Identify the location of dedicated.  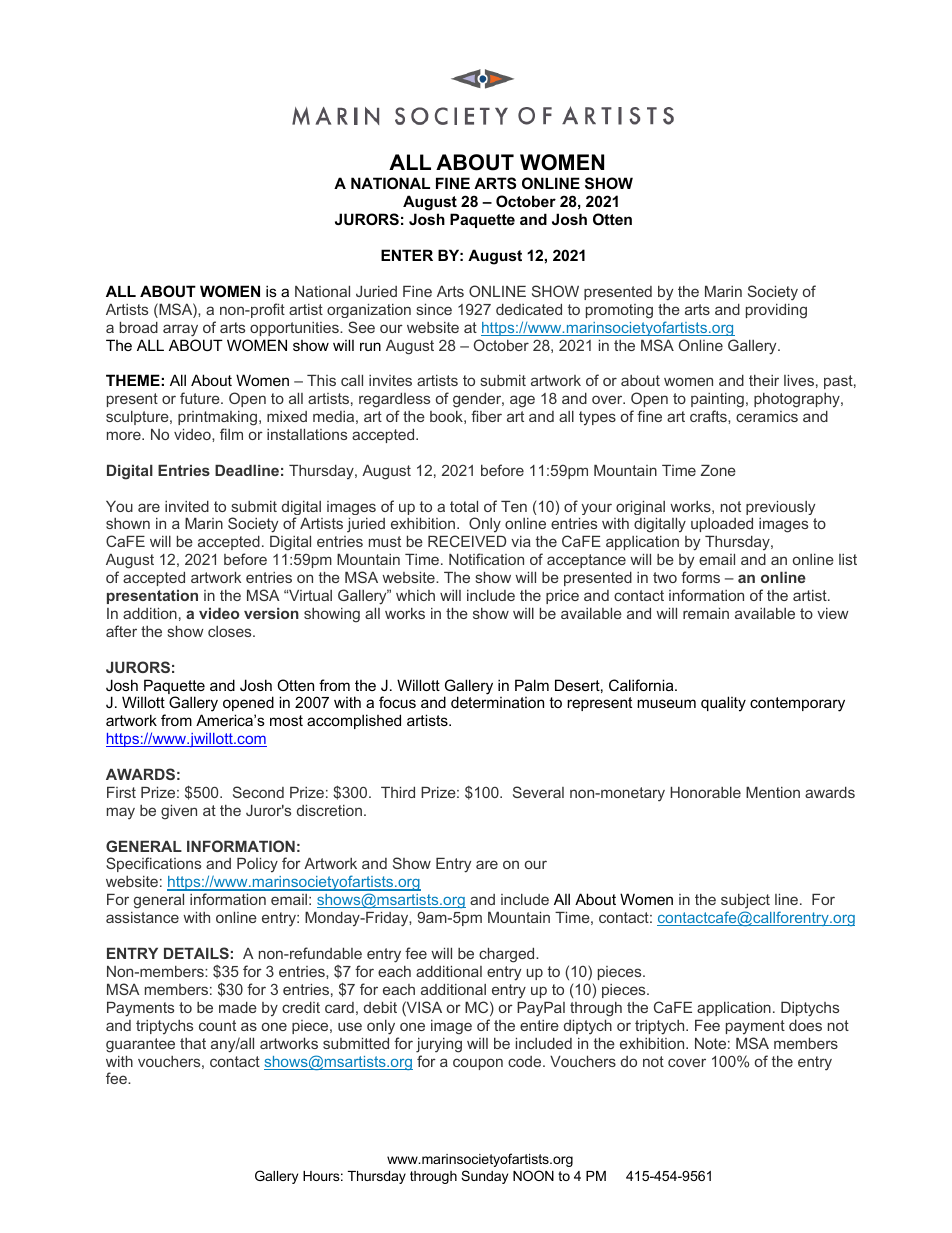
(529, 309).
